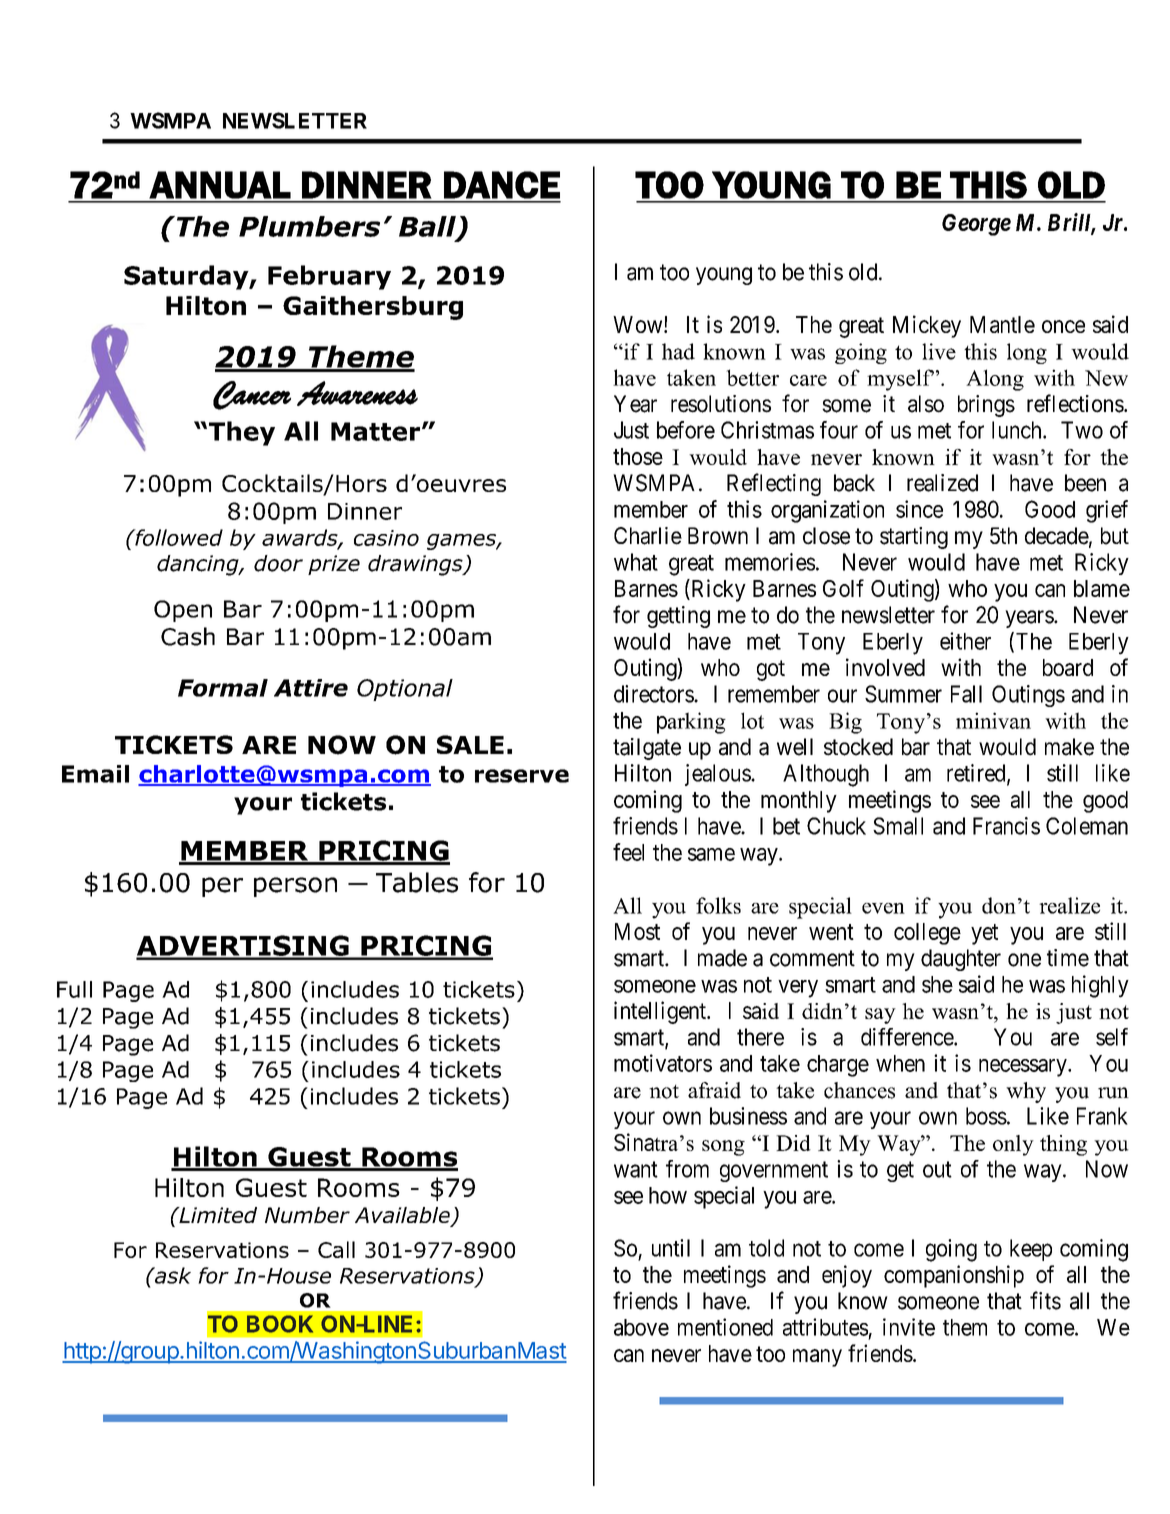 The width and height of the page is (1170, 1514). Describe the element at coordinates (74, 989) in the page. I see `Full` at that location.
